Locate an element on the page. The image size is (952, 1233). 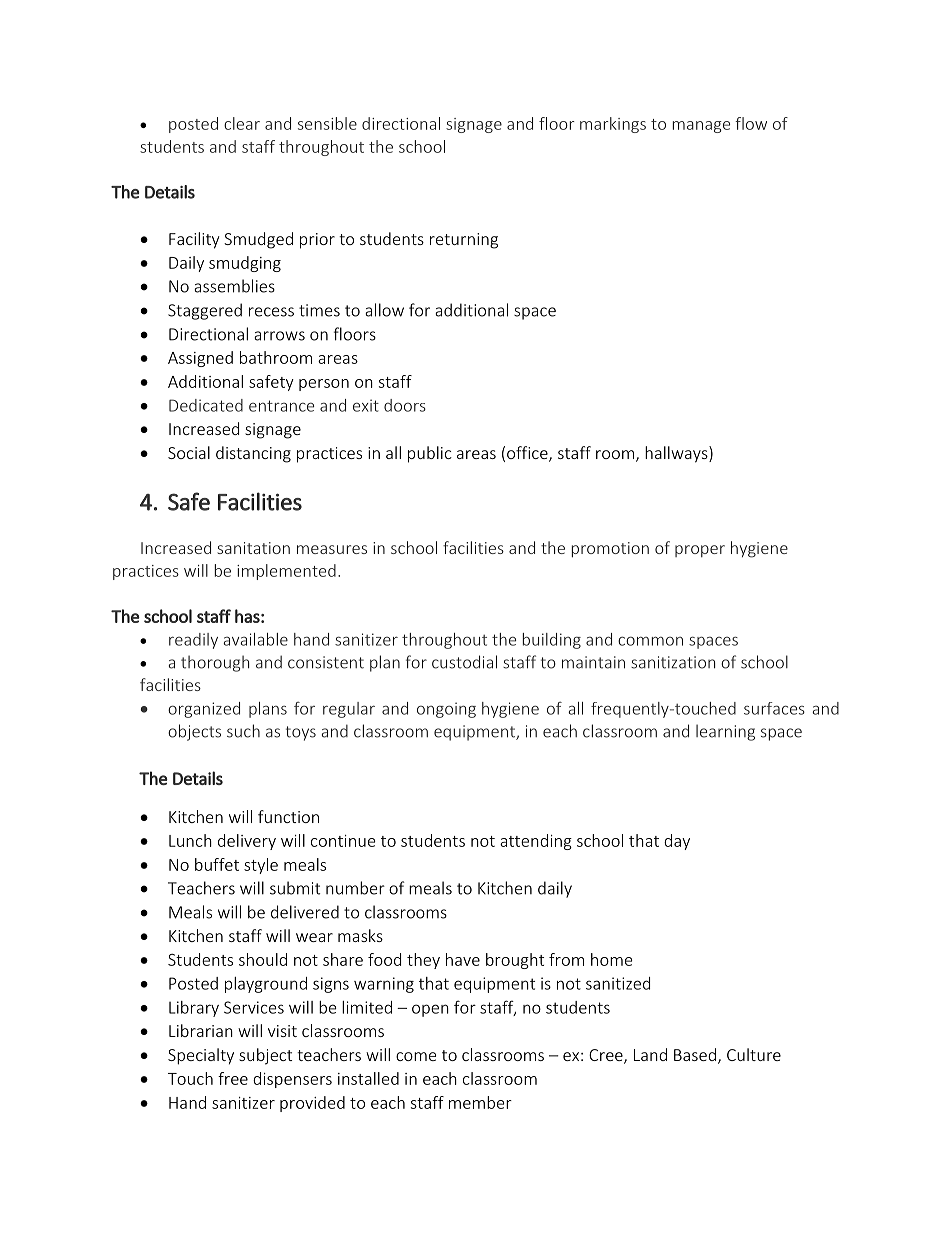
common is located at coordinates (650, 641).
